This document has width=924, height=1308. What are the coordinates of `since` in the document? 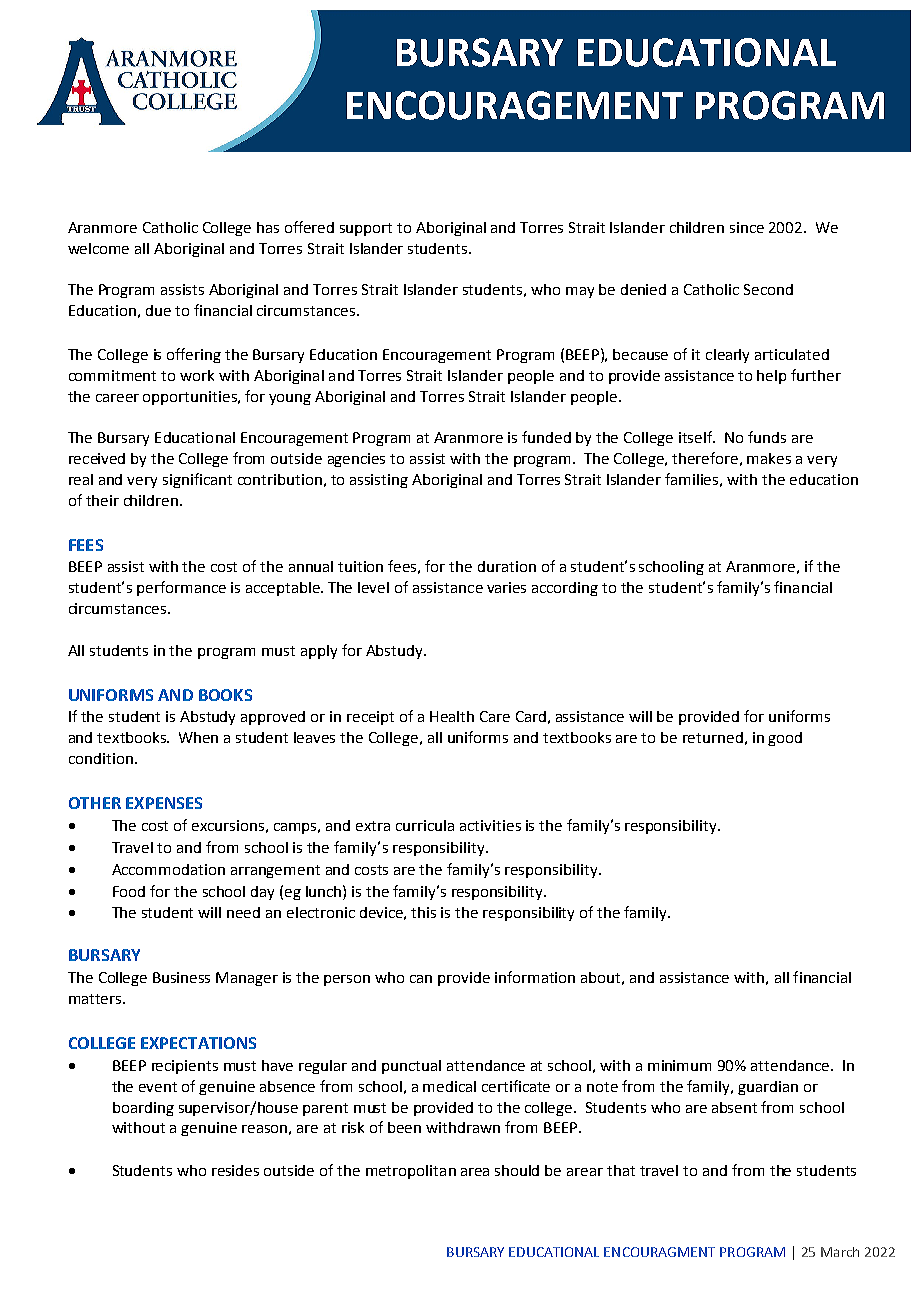 It's located at (747, 227).
